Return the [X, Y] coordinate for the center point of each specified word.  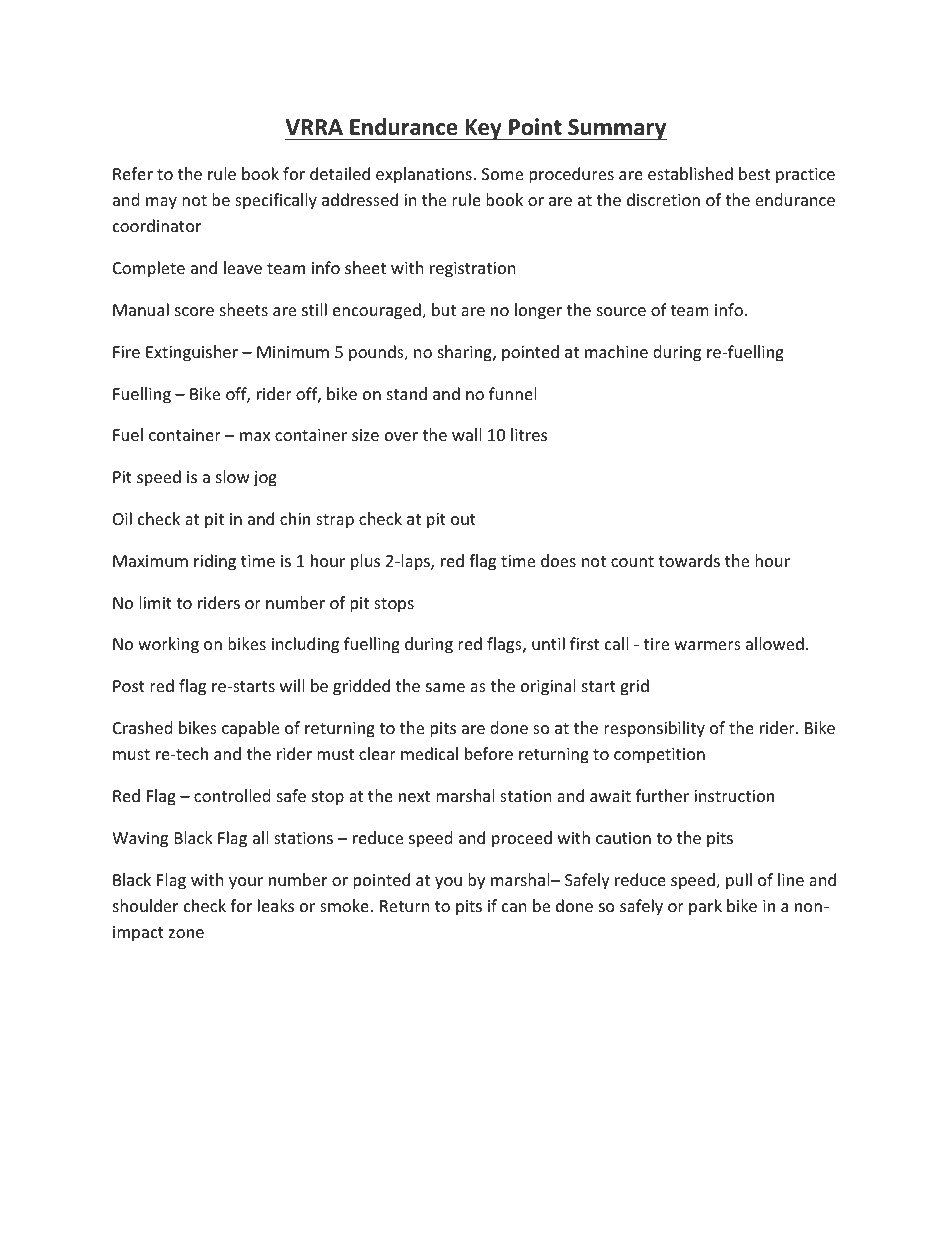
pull [739, 881]
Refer [133, 173]
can [514, 907]
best [754, 173]
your [246, 883]
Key [483, 129]
